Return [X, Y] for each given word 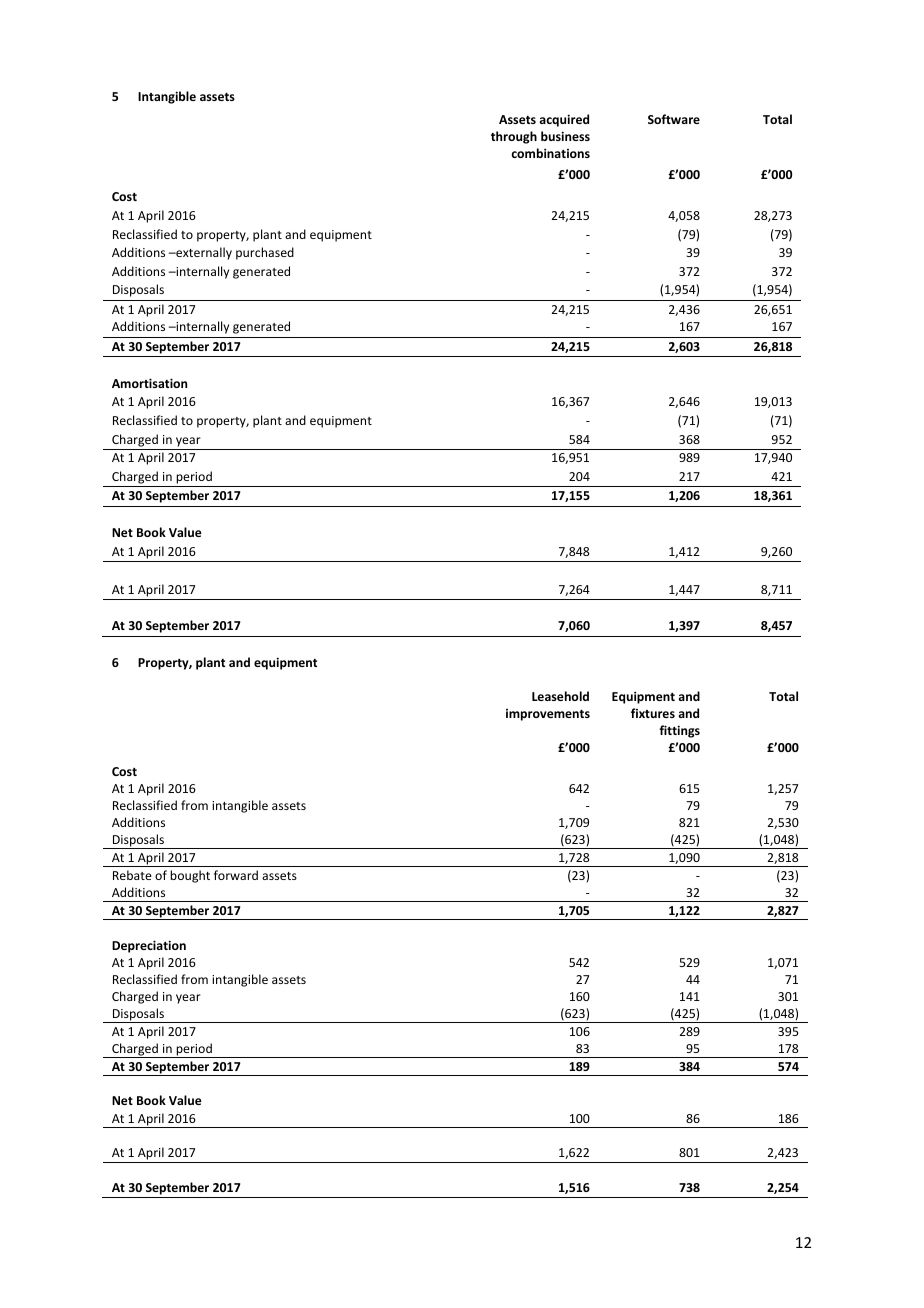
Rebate [132, 875]
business [565, 136]
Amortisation [149, 383]
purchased [265, 253]
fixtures [653, 713]
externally [203, 253]
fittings [679, 731]
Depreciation [149, 946]
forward [236, 875]
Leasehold [560, 696]
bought [190, 876]
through [514, 137]
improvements [548, 715]
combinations [550, 153]
